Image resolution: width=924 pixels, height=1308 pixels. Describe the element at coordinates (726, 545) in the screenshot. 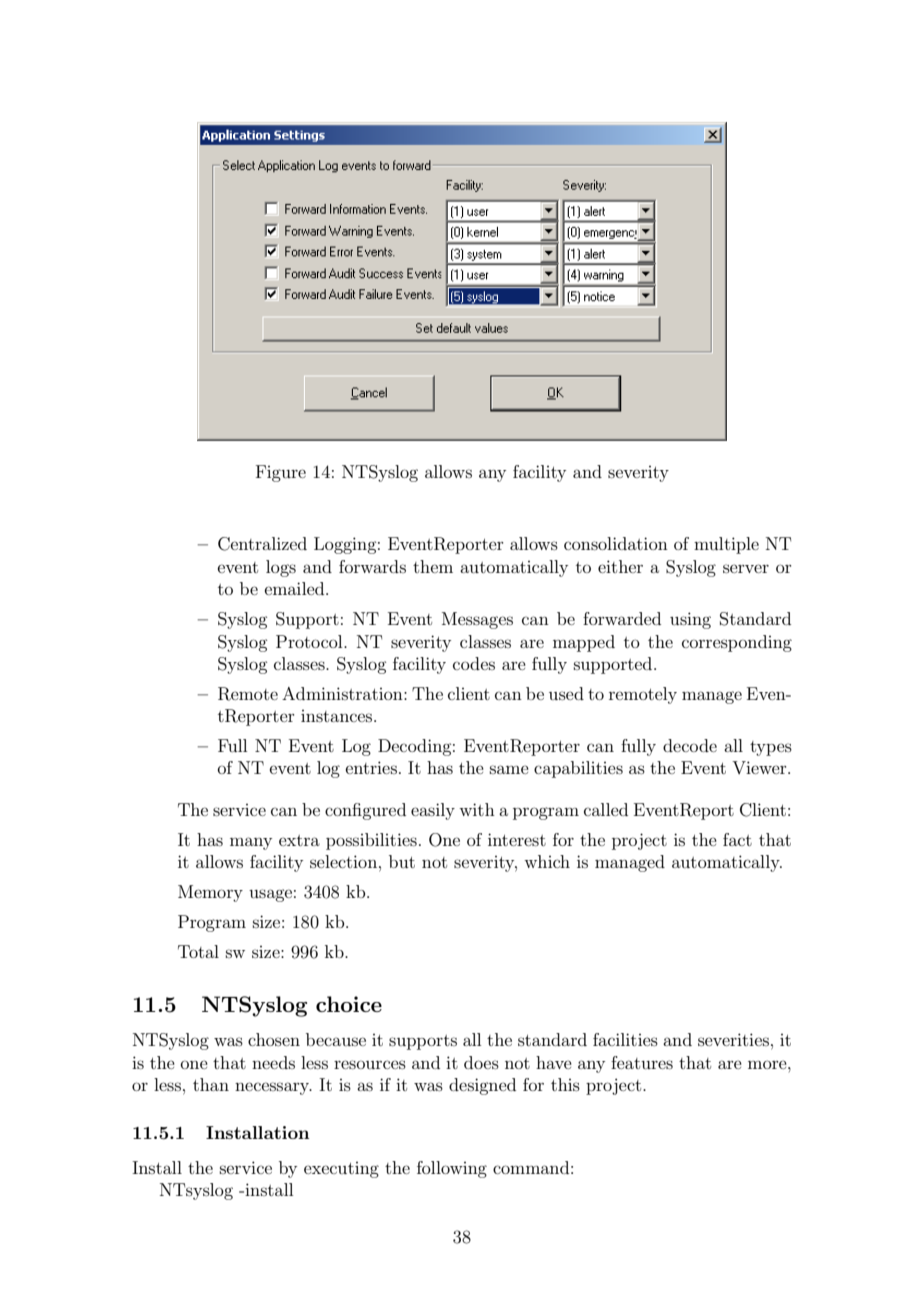

I see `multiple` at that location.
